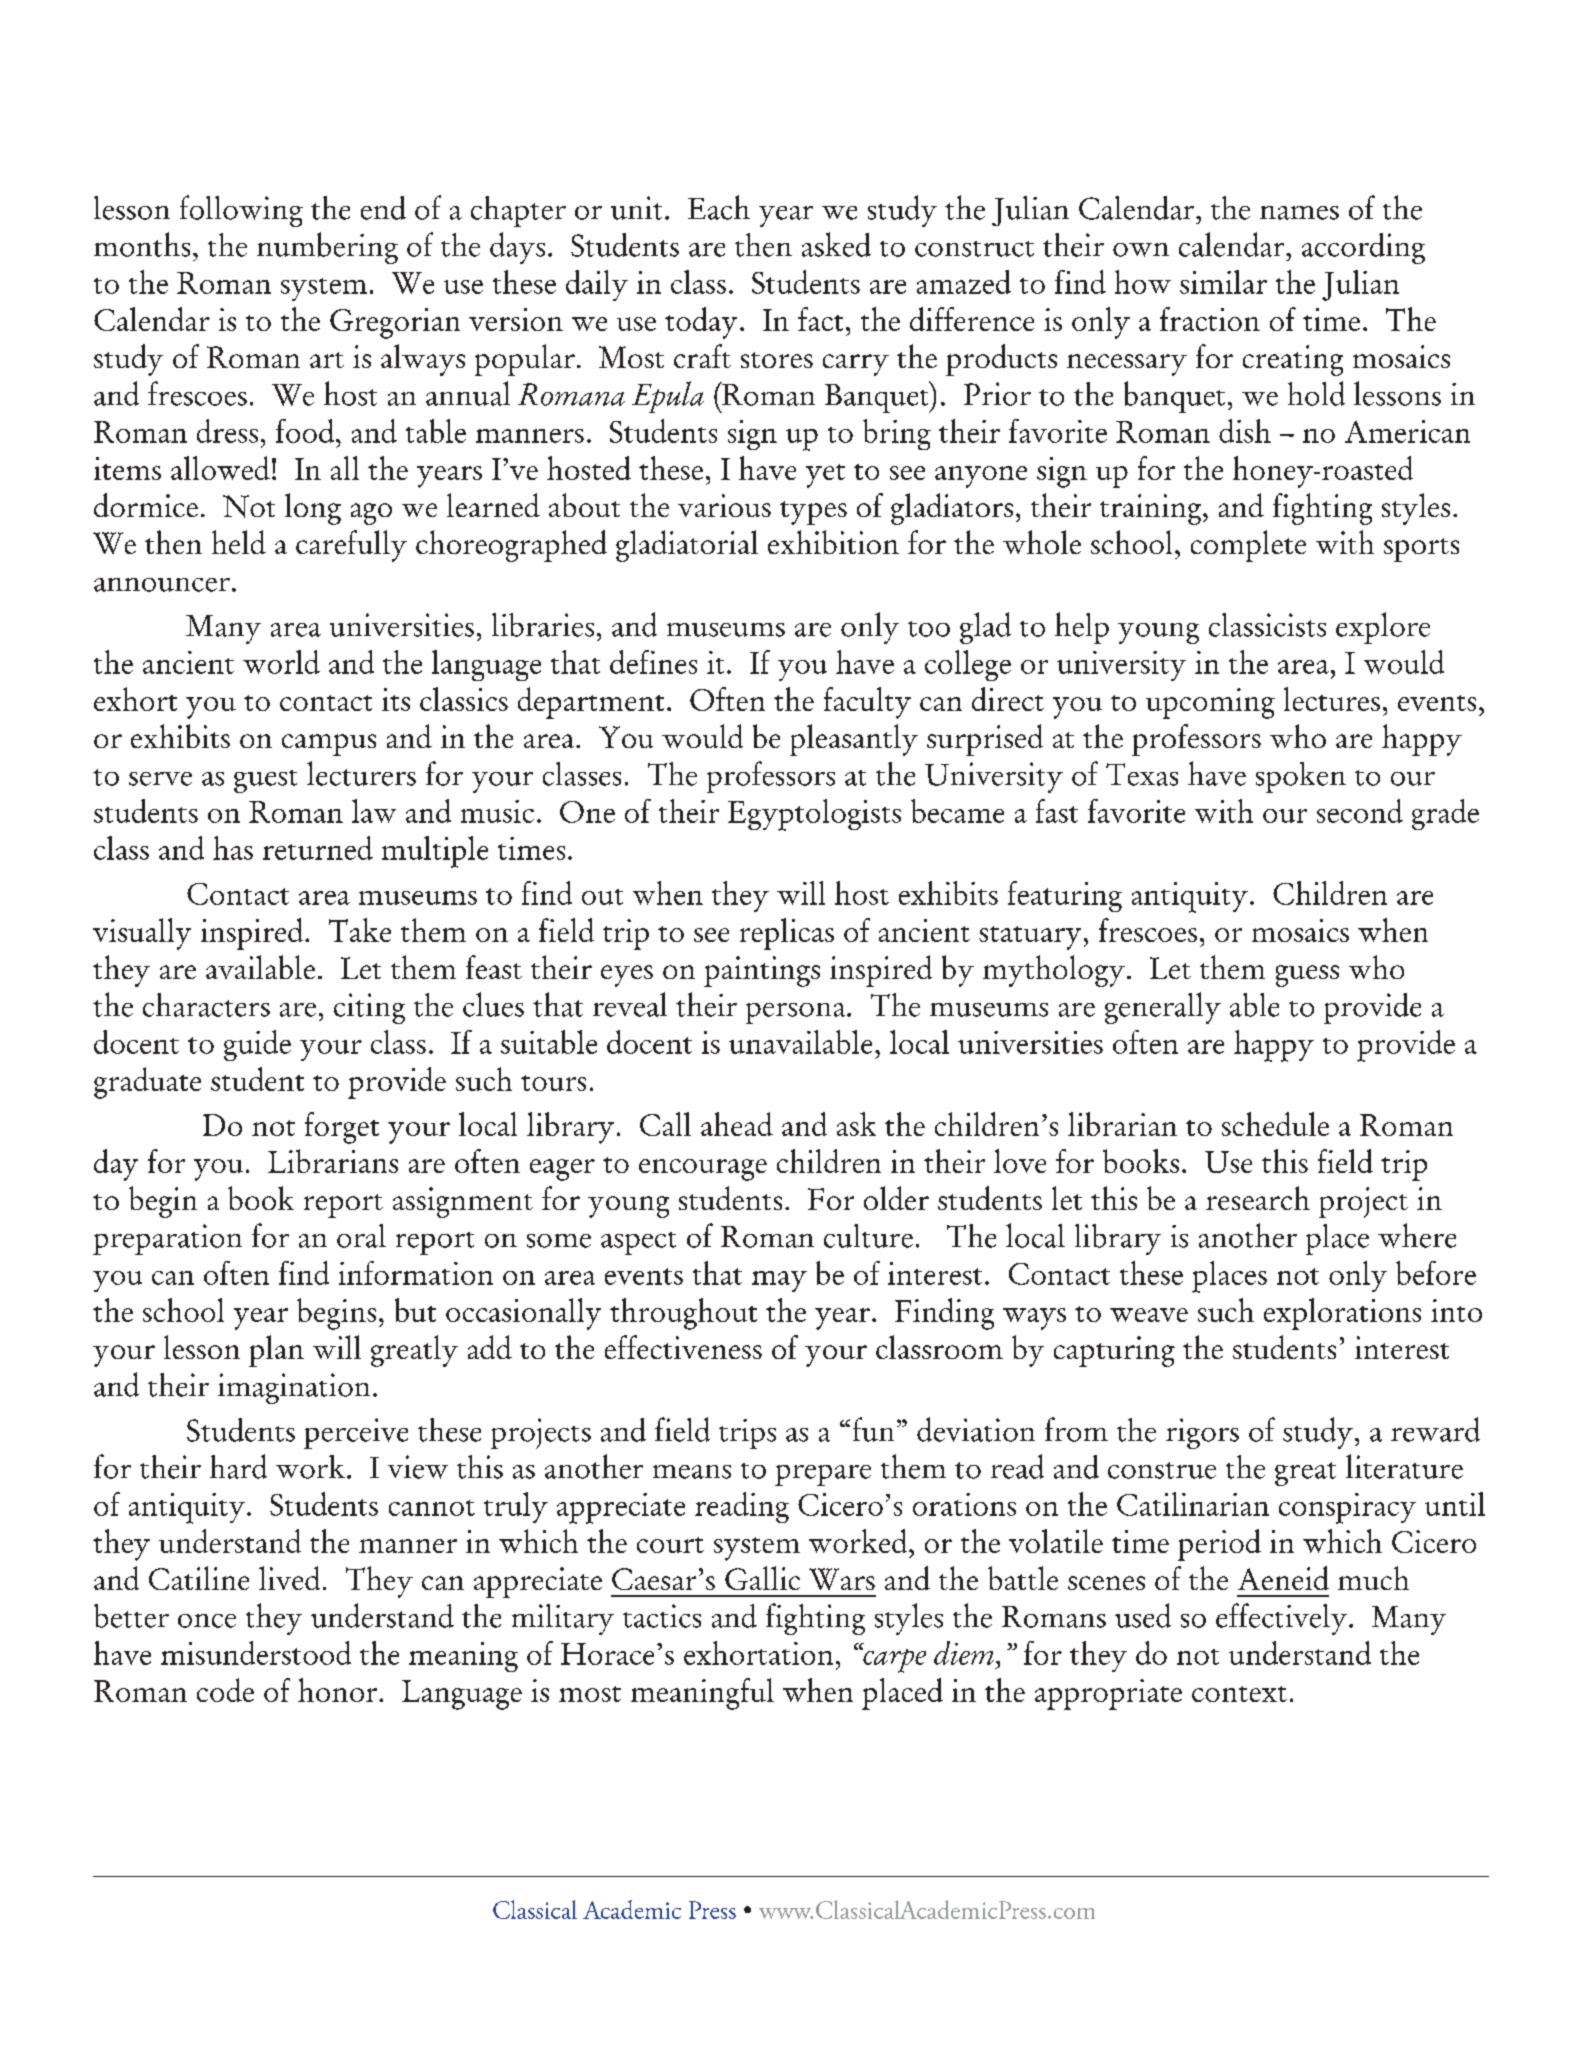  I want to click on numbering, so click(327, 248).
